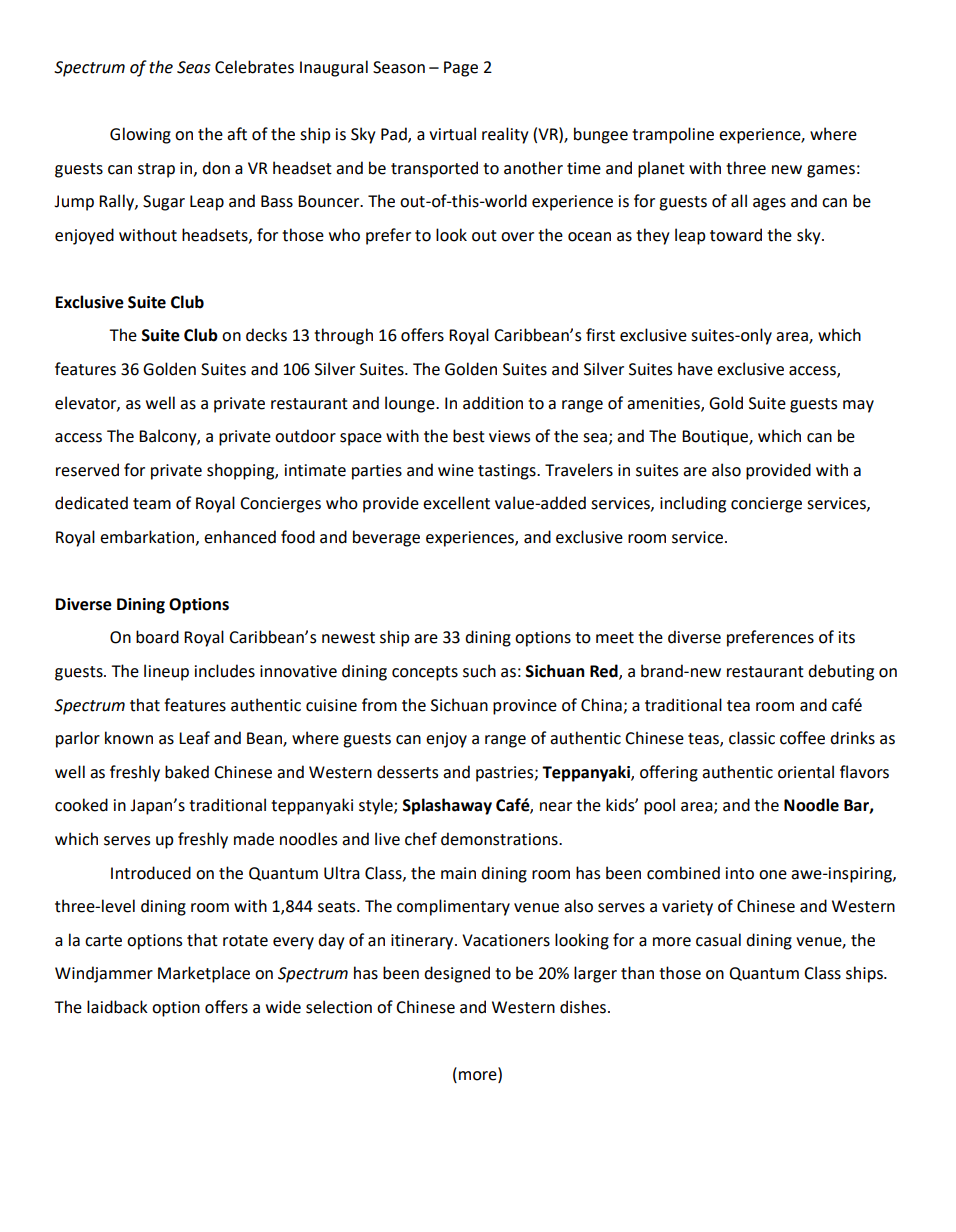 The height and width of the document is (1232, 956). Describe the element at coordinates (152, 504) in the document. I see `team` at that location.
